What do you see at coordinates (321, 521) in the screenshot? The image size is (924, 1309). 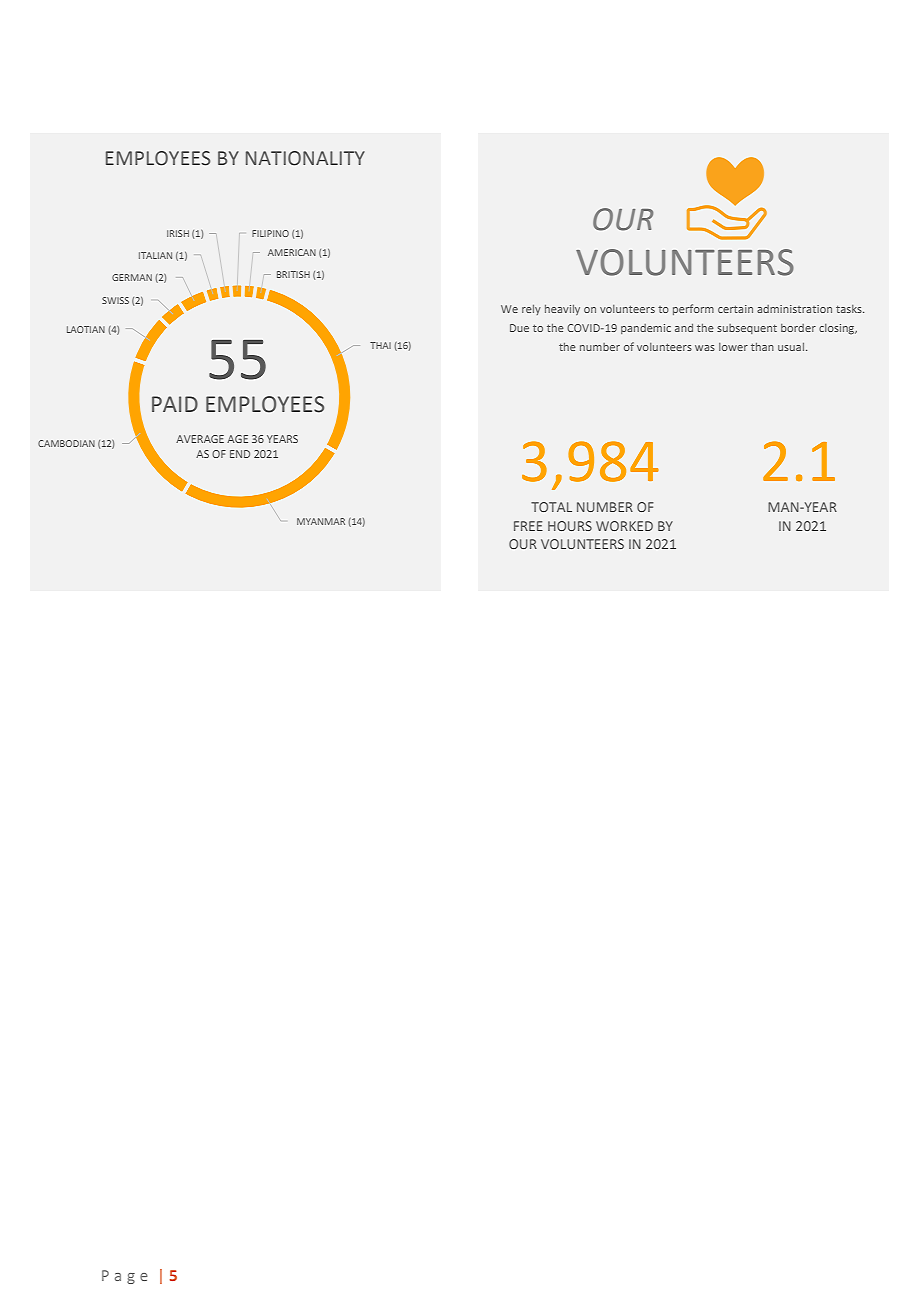 I see `MYANMAR` at bounding box center [321, 521].
